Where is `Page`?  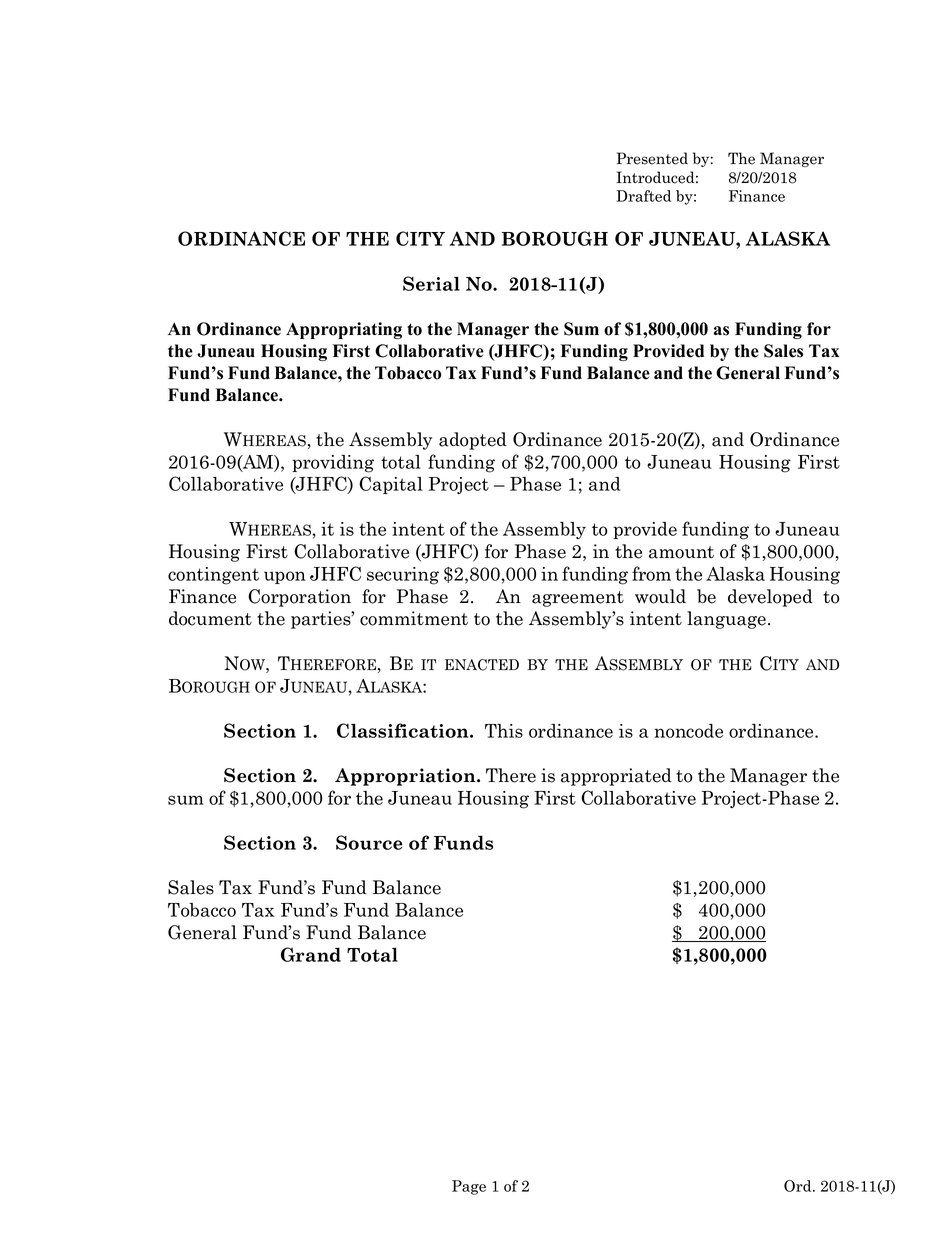
Page is located at coordinates (469, 1187).
